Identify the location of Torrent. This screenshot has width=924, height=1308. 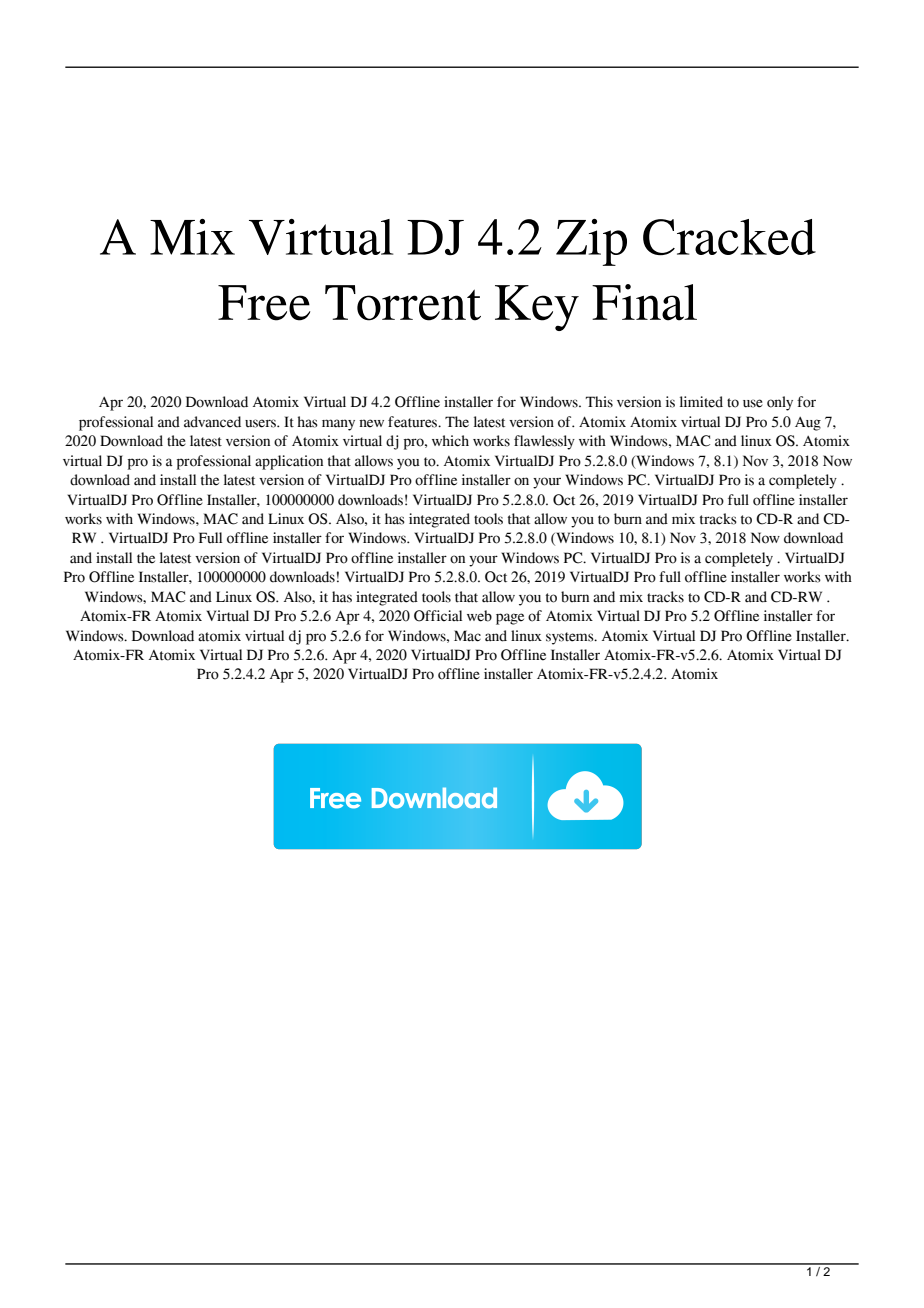
(403, 303).
